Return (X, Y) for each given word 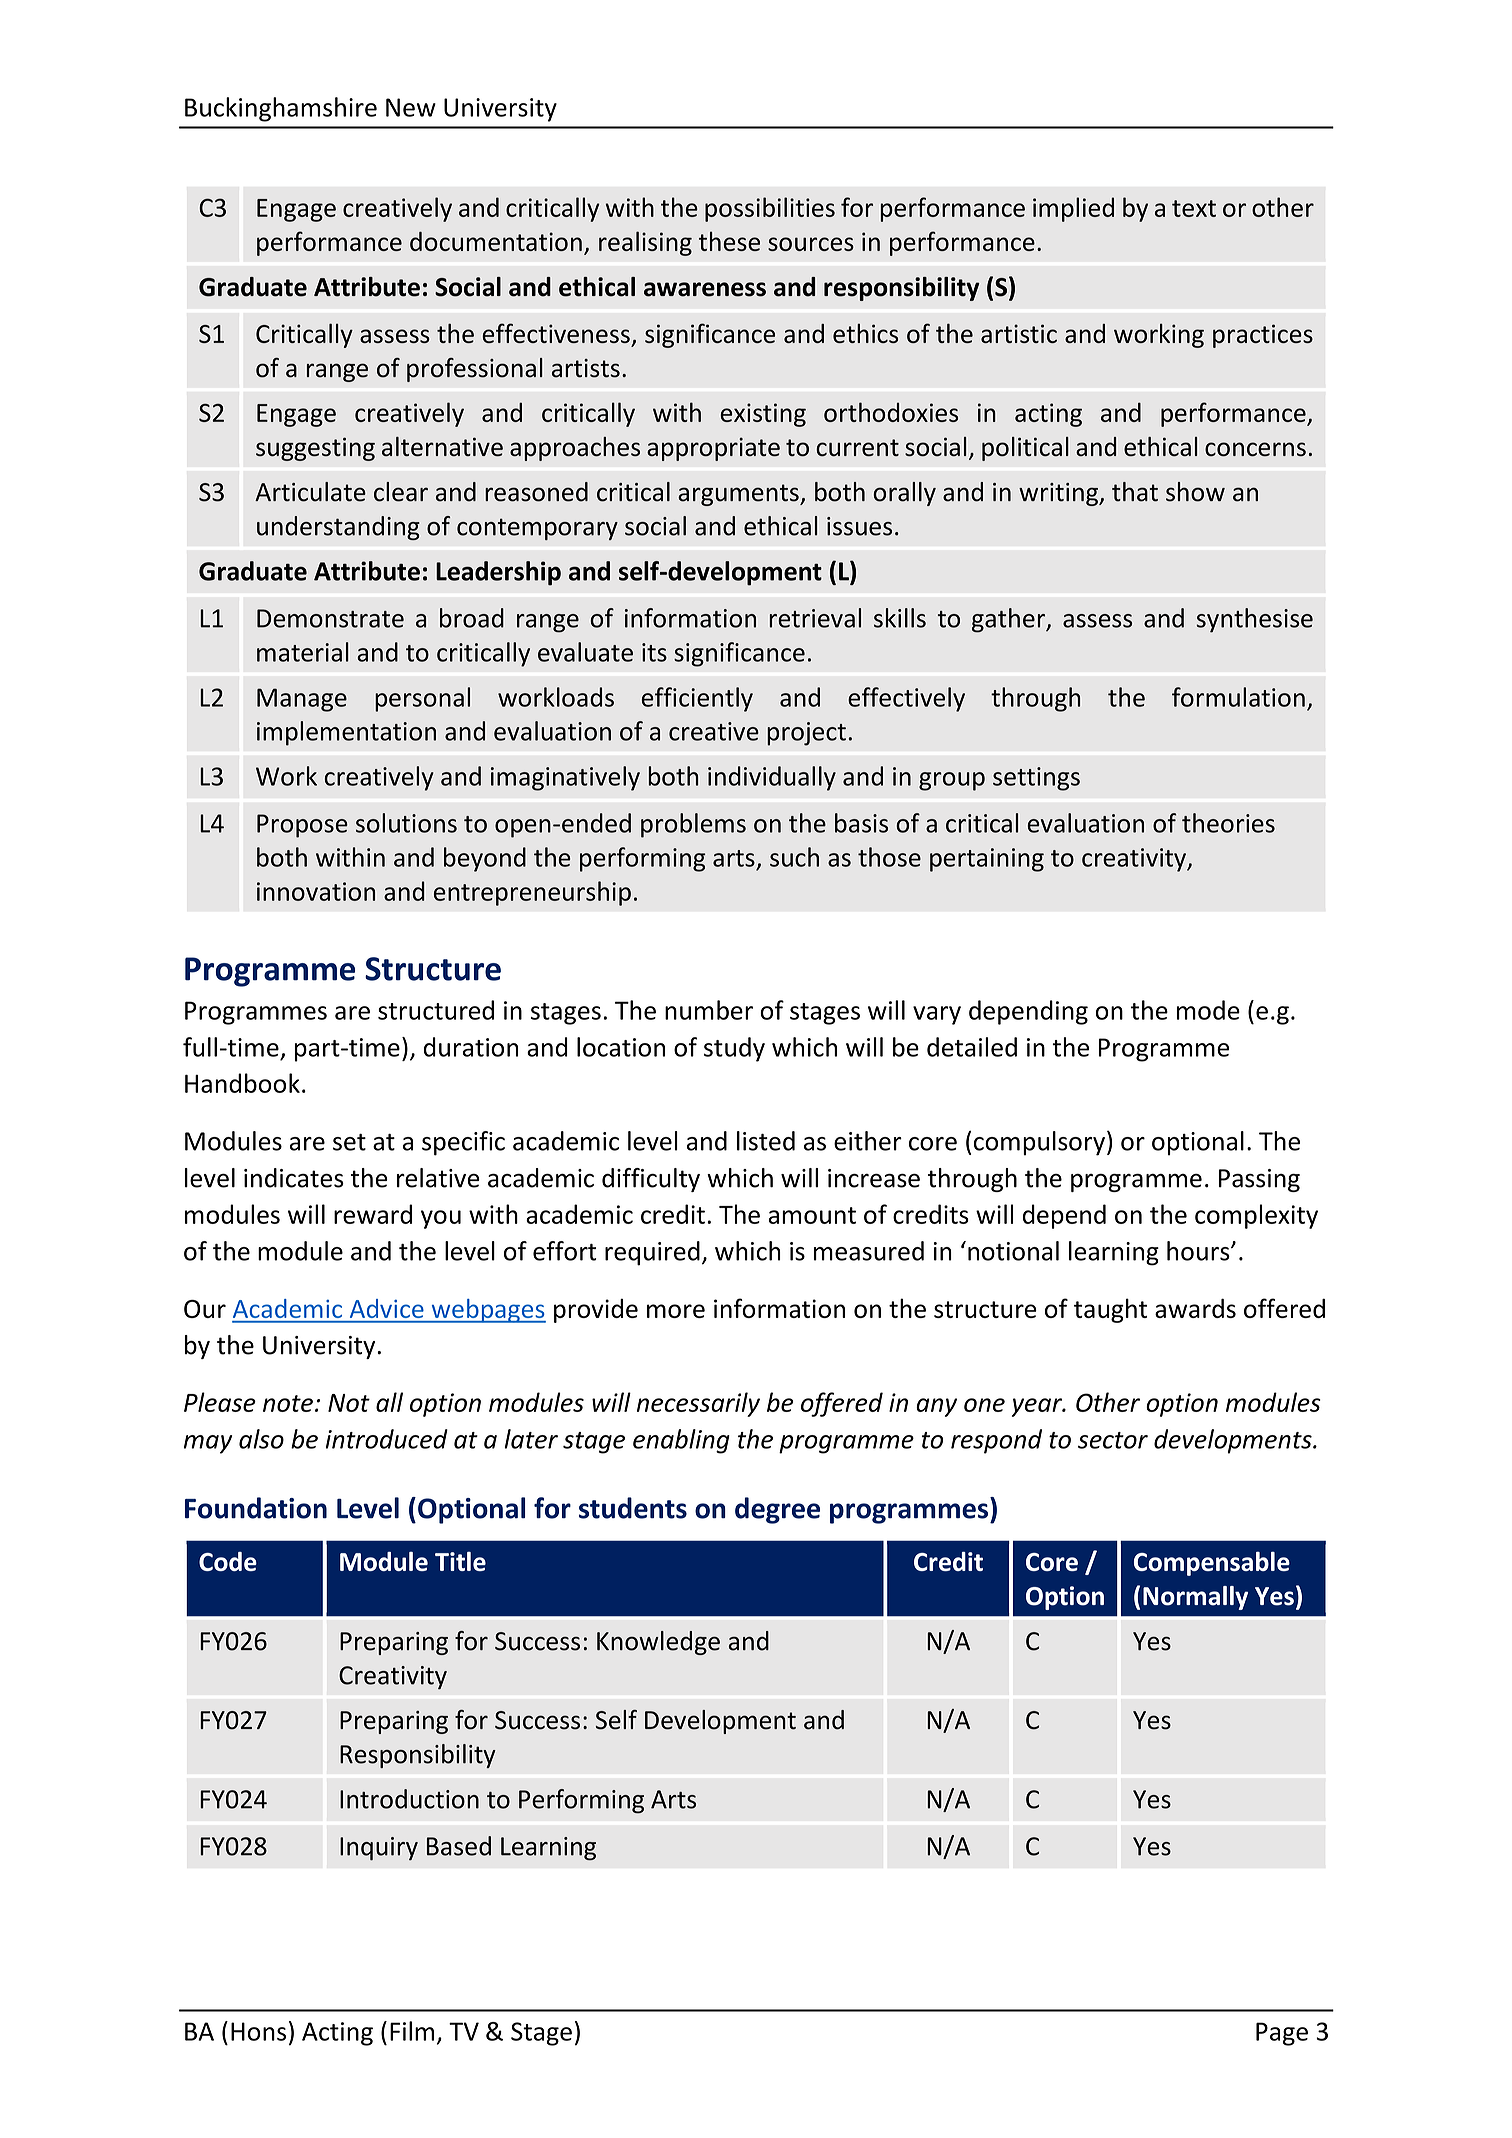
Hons (258, 2031)
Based (459, 1846)
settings (1036, 779)
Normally (1195, 1598)
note (288, 1403)
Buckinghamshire (281, 109)
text (1194, 208)
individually (772, 778)
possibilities (770, 209)
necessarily (698, 1404)
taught (1110, 1310)
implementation (346, 733)
